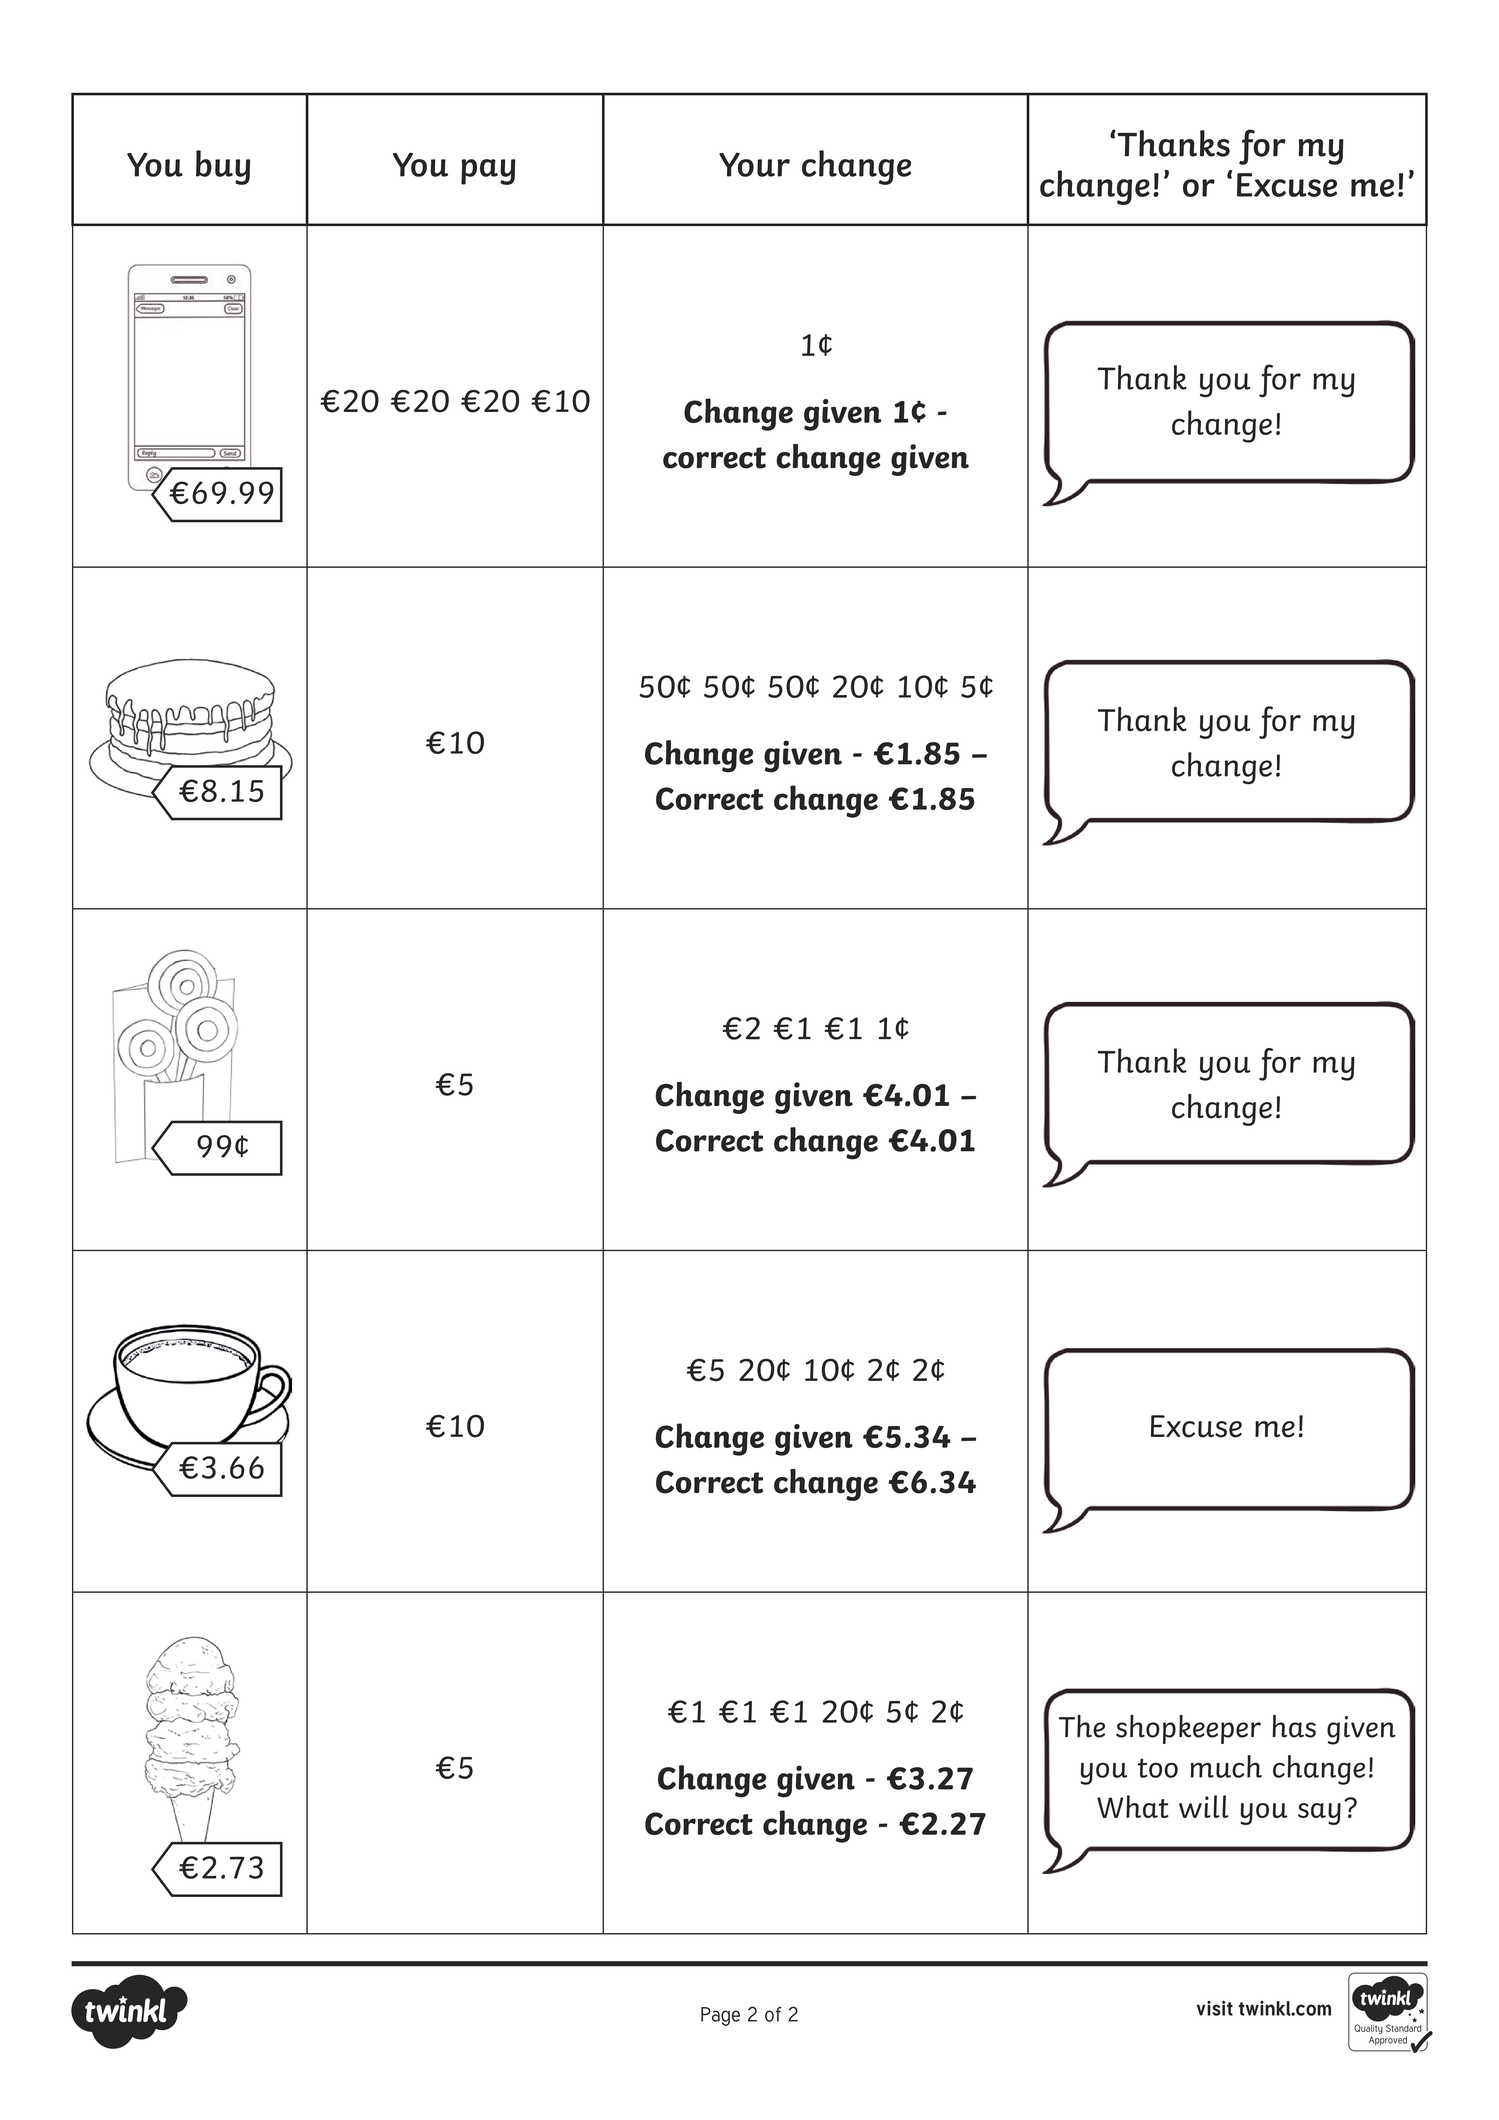 This document has height=2120, width=1499. What do you see at coordinates (223, 167) in the document?
I see `buy` at bounding box center [223, 167].
